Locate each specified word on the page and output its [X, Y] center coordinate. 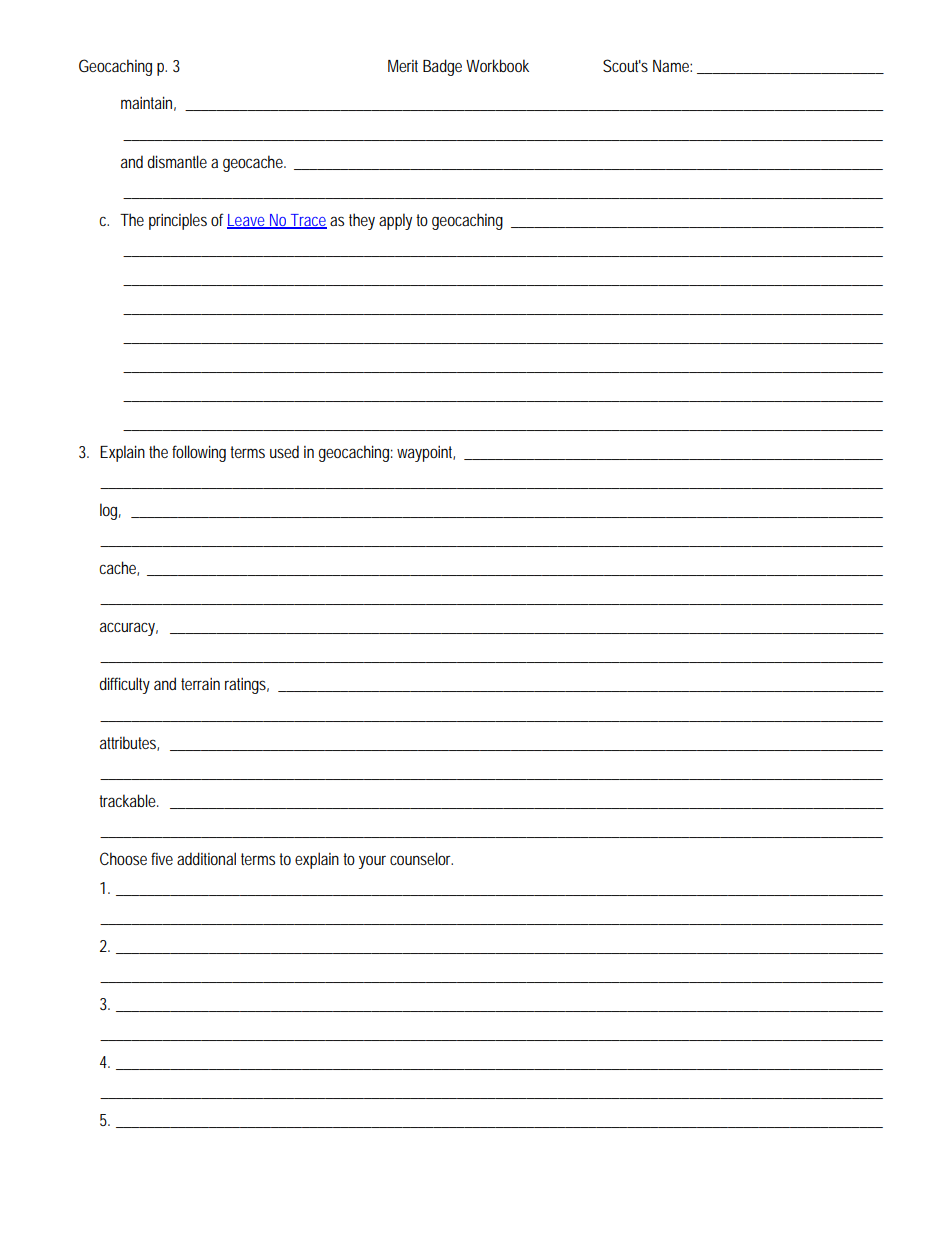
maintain [148, 103]
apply [395, 221]
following [199, 453]
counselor [421, 858]
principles [178, 221]
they [362, 221]
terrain [200, 684]
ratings [247, 686]
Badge [442, 67]
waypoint [426, 454]
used [284, 451]
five [162, 858]
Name [672, 66]
